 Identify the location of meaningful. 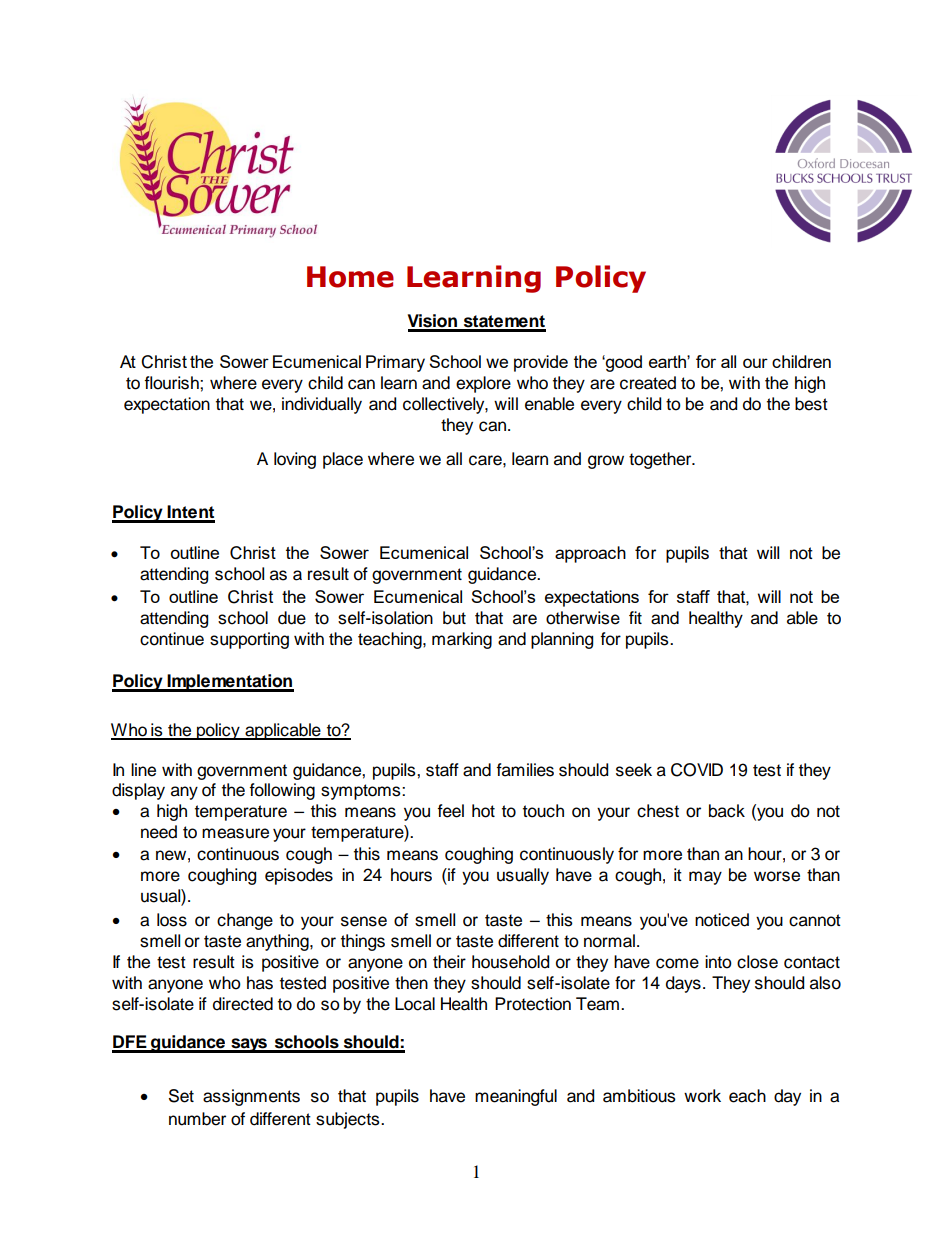
(516, 1097).
